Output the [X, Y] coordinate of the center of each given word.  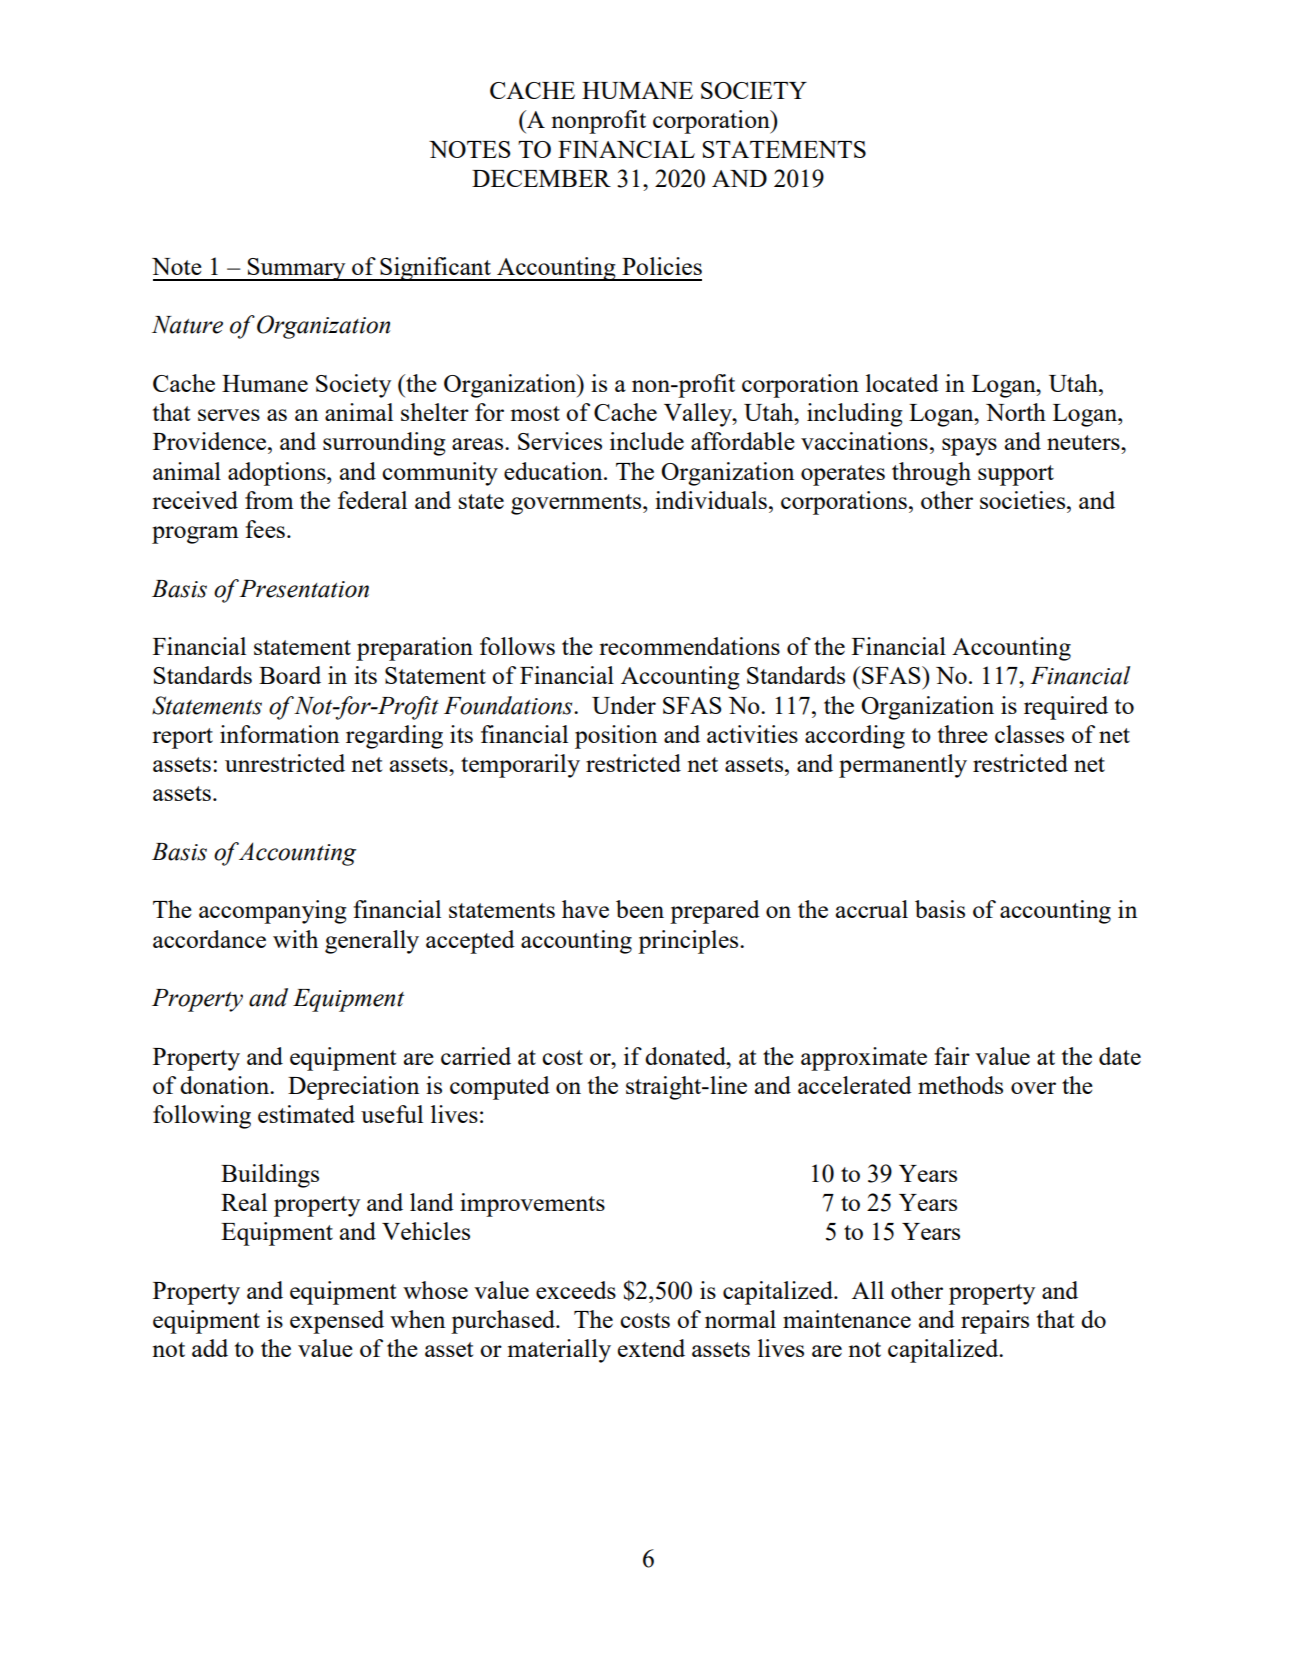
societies [1022, 500]
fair [952, 1056]
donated [686, 1056]
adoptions [278, 474]
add [210, 1348]
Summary [297, 269]
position [616, 737]
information [279, 734]
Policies [662, 266]
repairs [995, 1322]
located [902, 383]
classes [1029, 734]
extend [651, 1348]
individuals [711, 500]
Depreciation [353, 1088]
